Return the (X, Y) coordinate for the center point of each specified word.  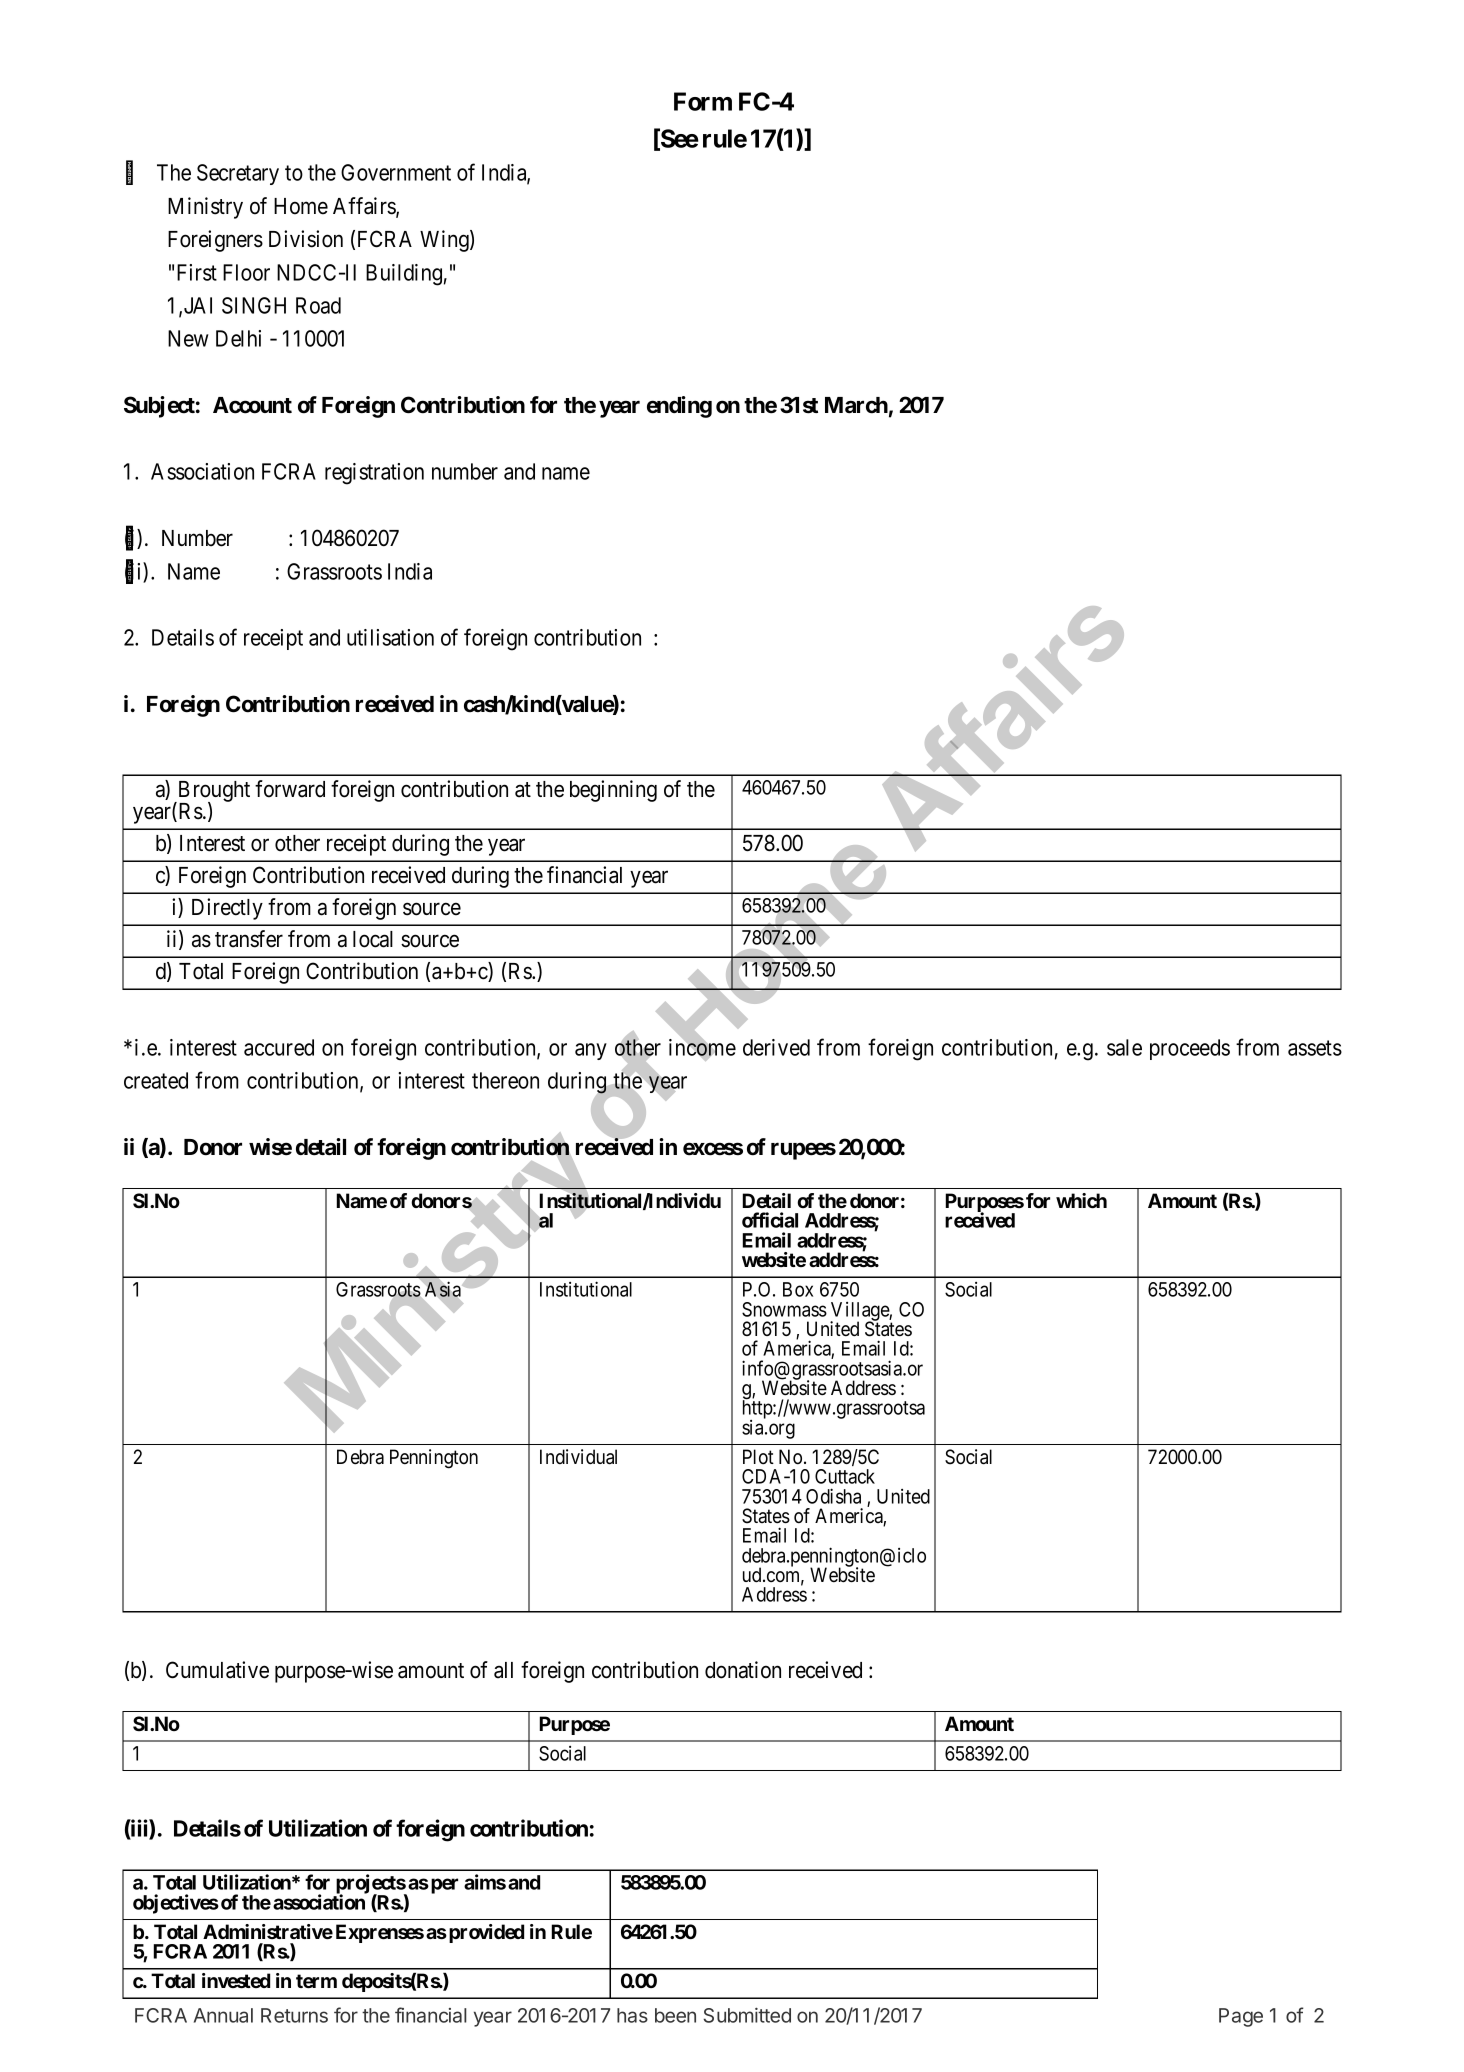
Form (703, 101)
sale (1124, 1047)
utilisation (390, 637)
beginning (613, 791)
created (156, 1080)
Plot (758, 1457)
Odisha (833, 1496)
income (702, 1048)
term (316, 1981)
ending (679, 407)
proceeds (1190, 1049)
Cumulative (217, 1670)
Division (306, 239)
